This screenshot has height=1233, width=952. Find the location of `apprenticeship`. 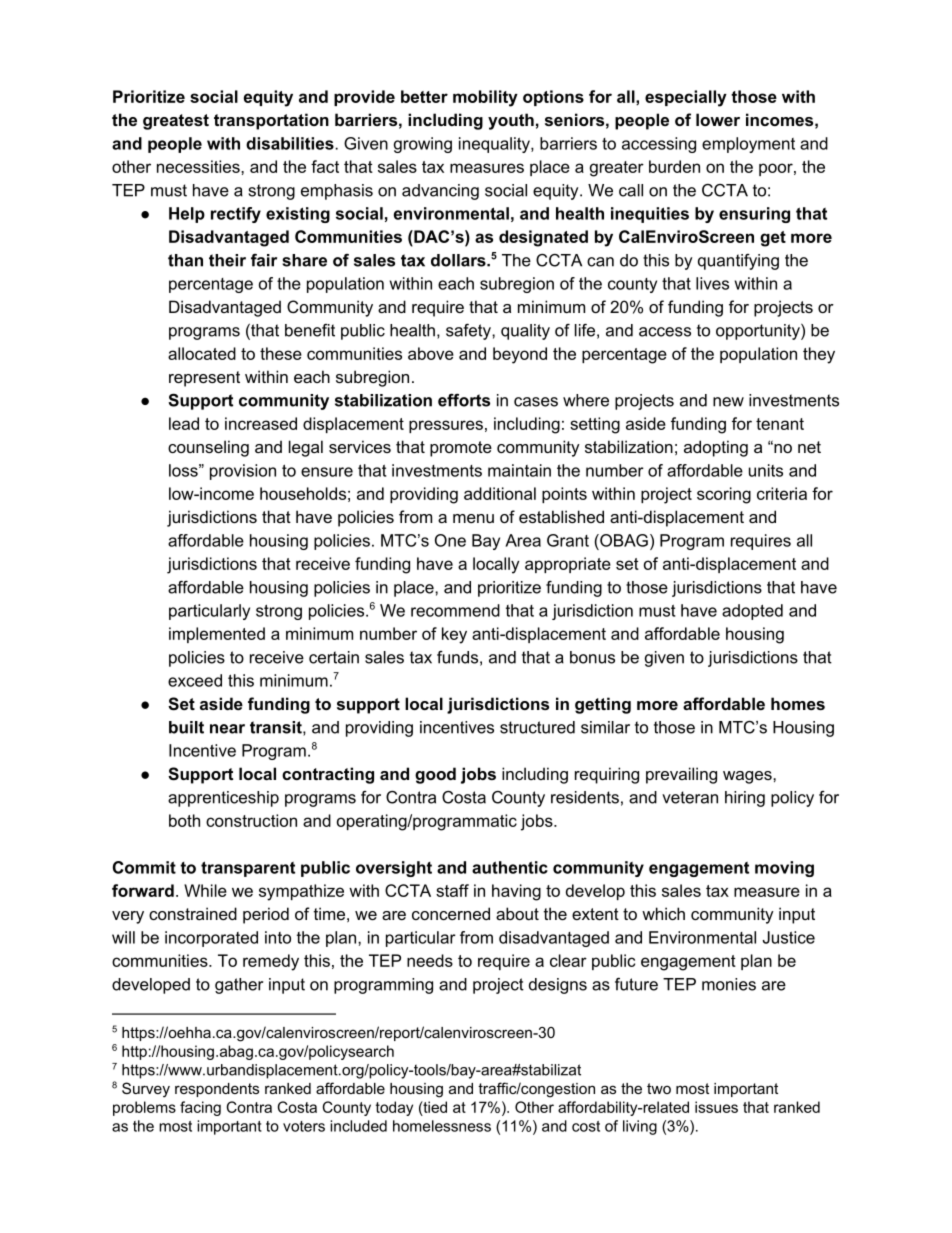

apprenticeship is located at coordinates (223, 799).
